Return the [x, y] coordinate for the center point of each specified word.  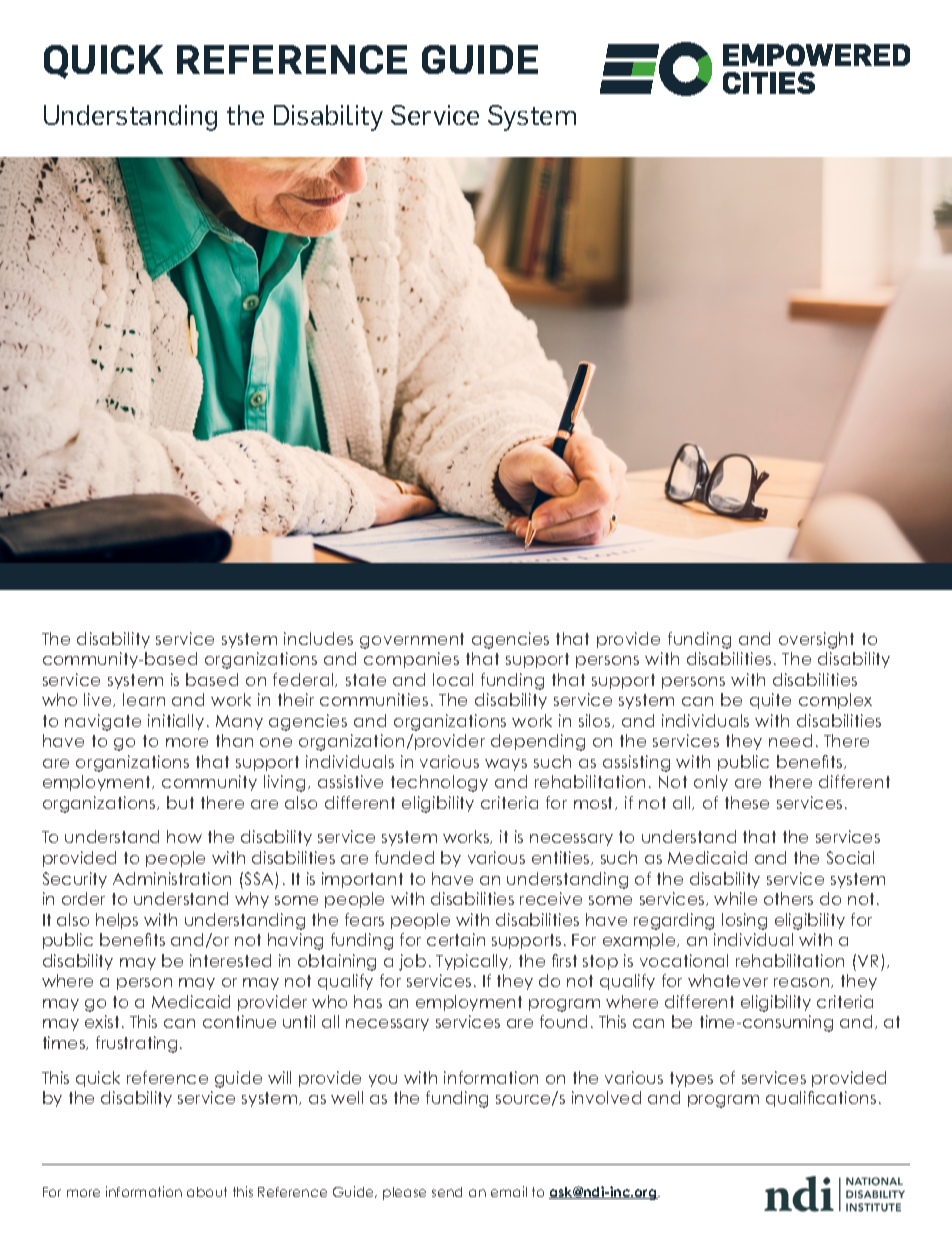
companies [411, 660]
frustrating [136, 1044]
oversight [816, 640]
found [563, 1021]
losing [744, 921]
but [180, 802]
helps [117, 921]
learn [144, 699]
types [691, 1079]
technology [439, 783]
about [207, 1192]
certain [456, 939]
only [711, 783]
